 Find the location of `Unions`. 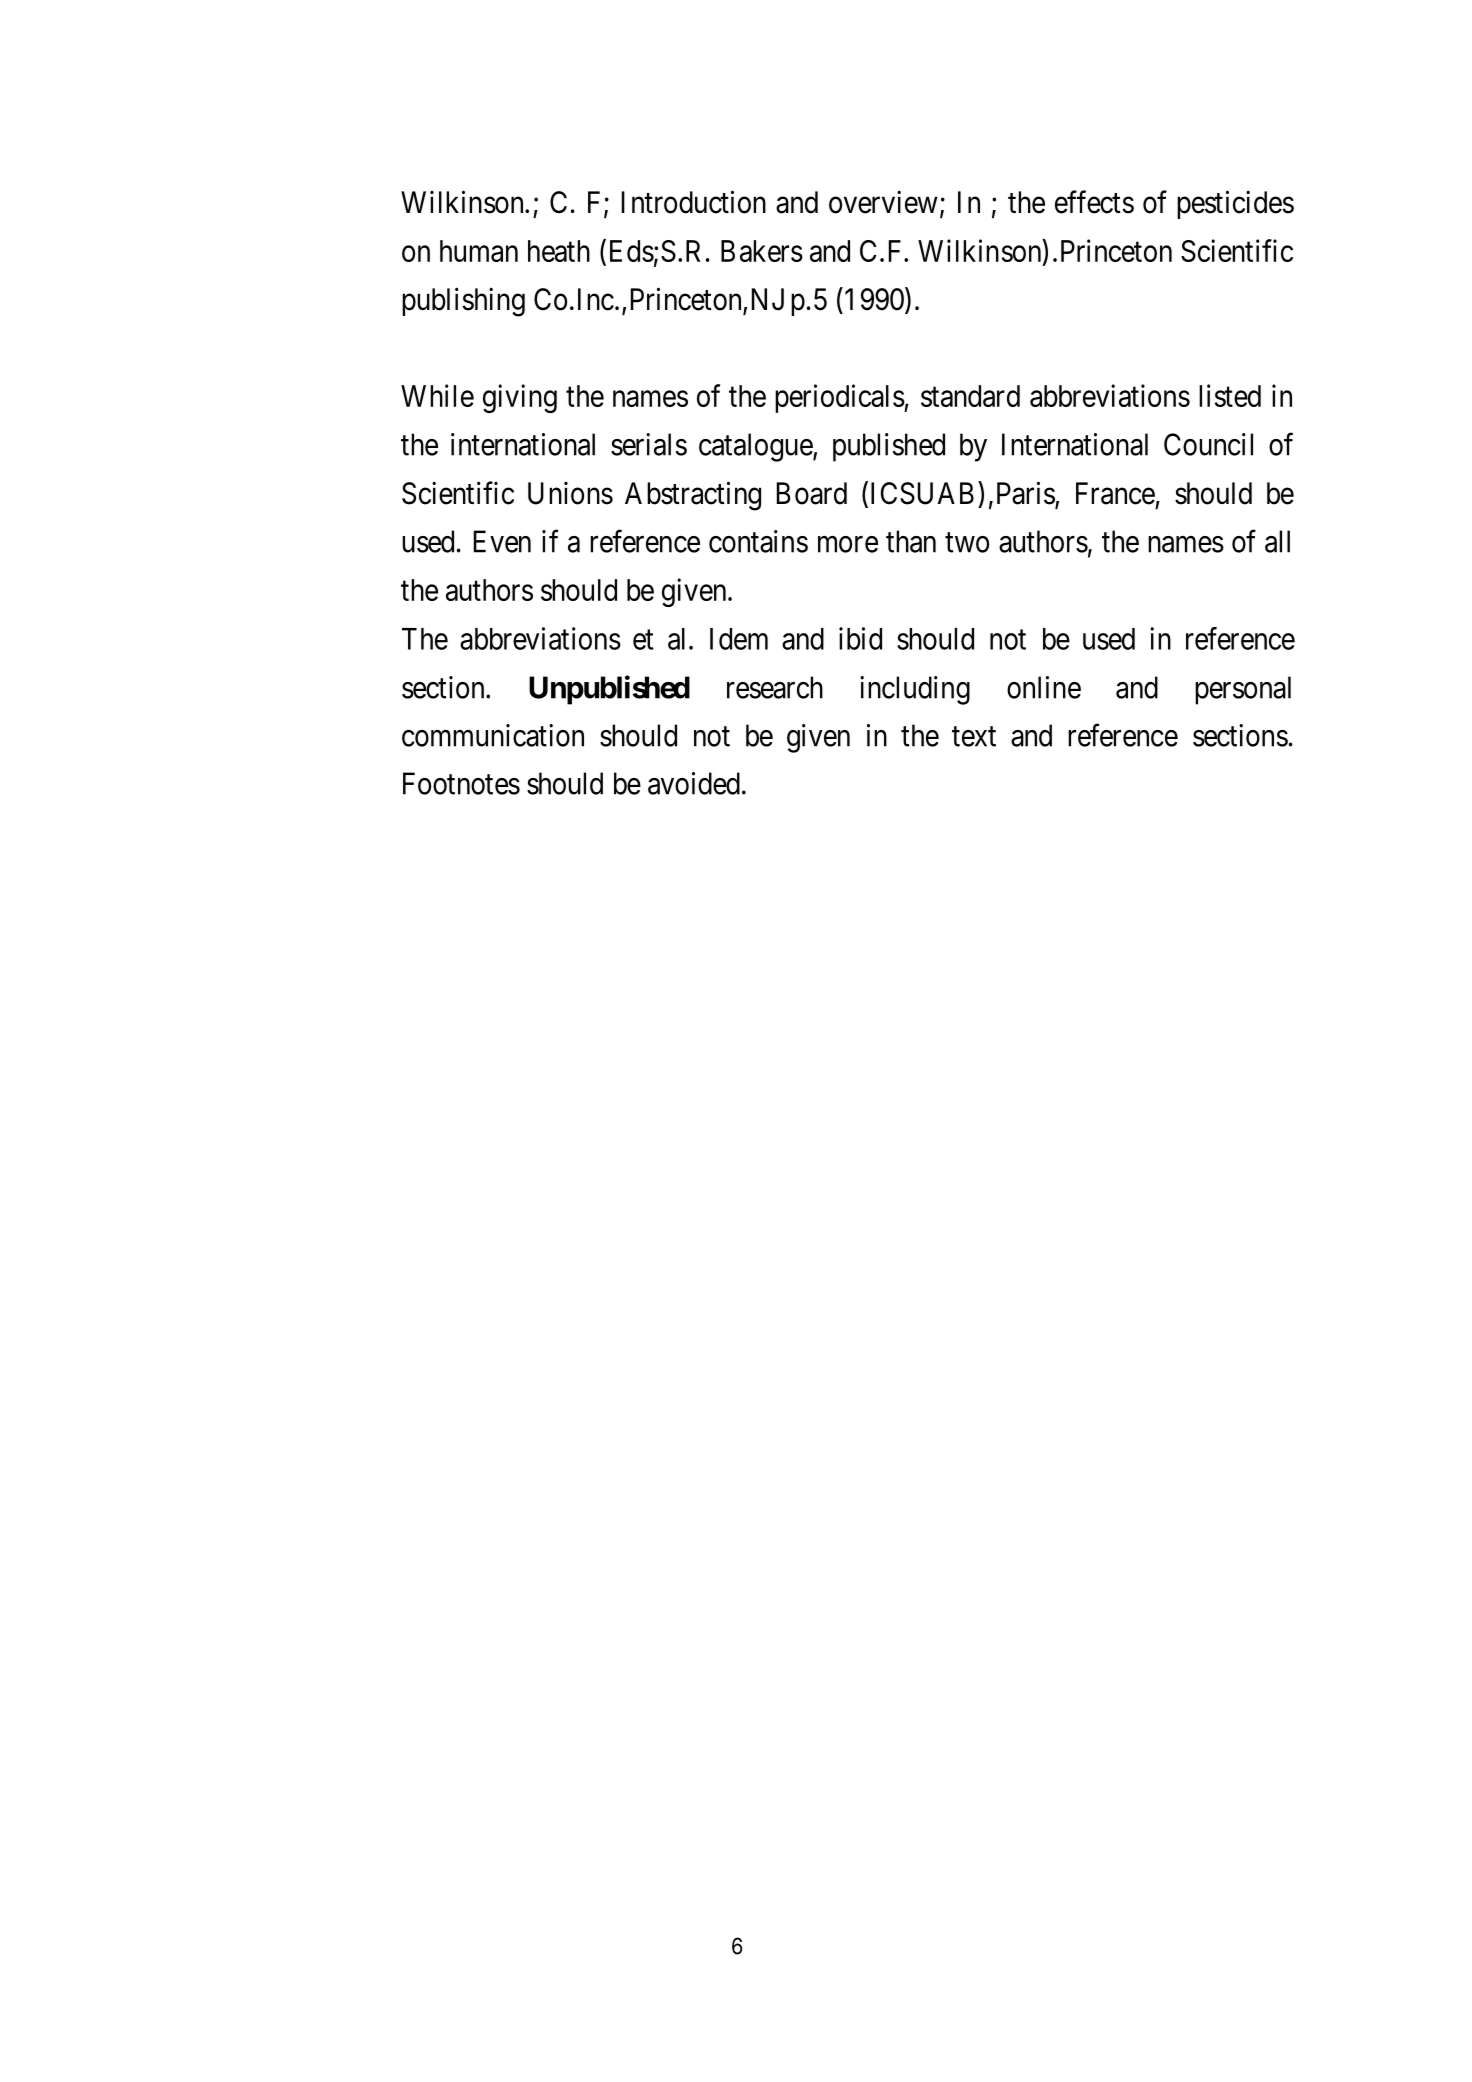

Unions is located at coordinates (570, 493).
